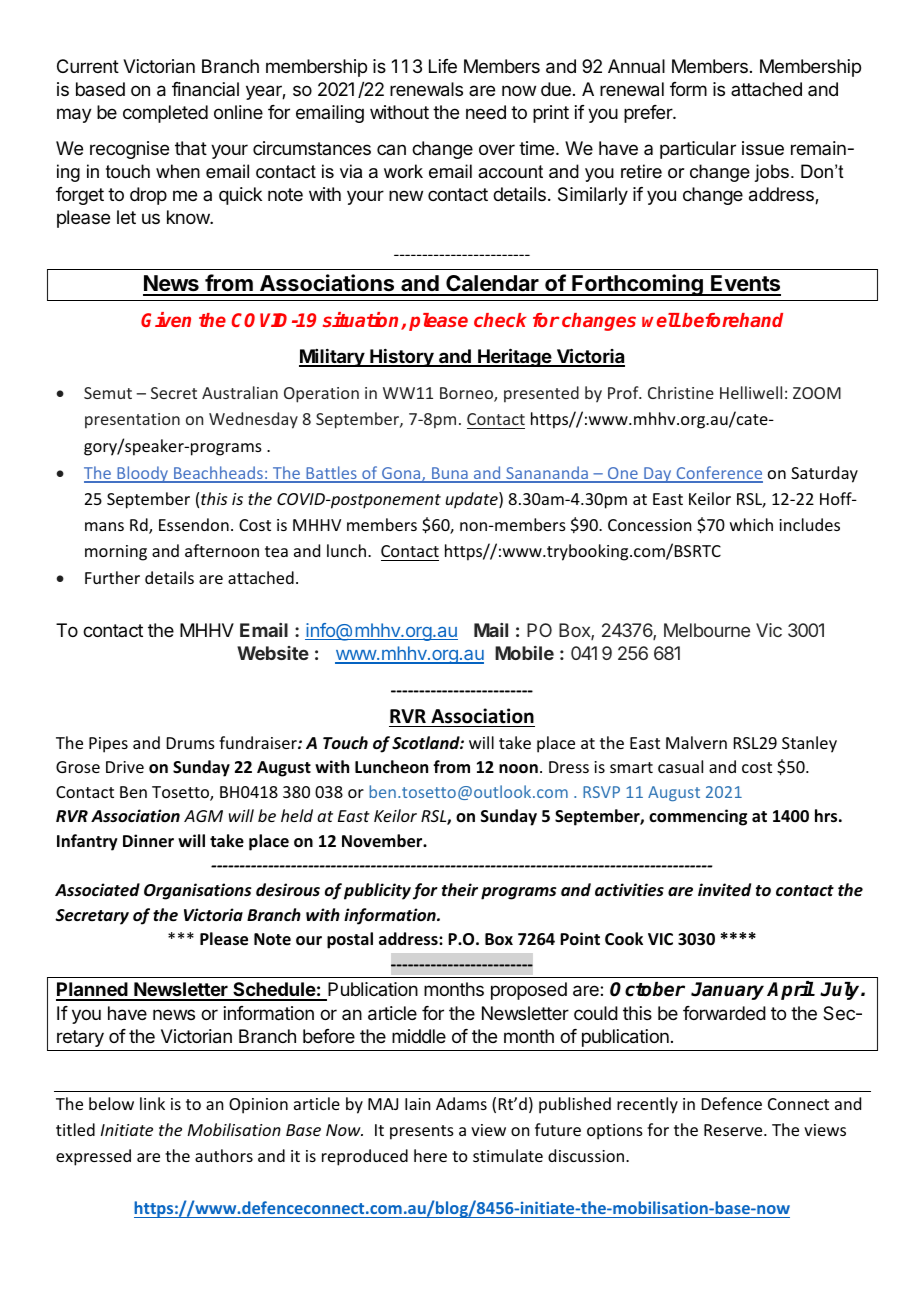 This image has height=1308, width=924. What do you see at coordinates (166, 319) in the image?
I see `Given` at bounding box center [166, 319].
